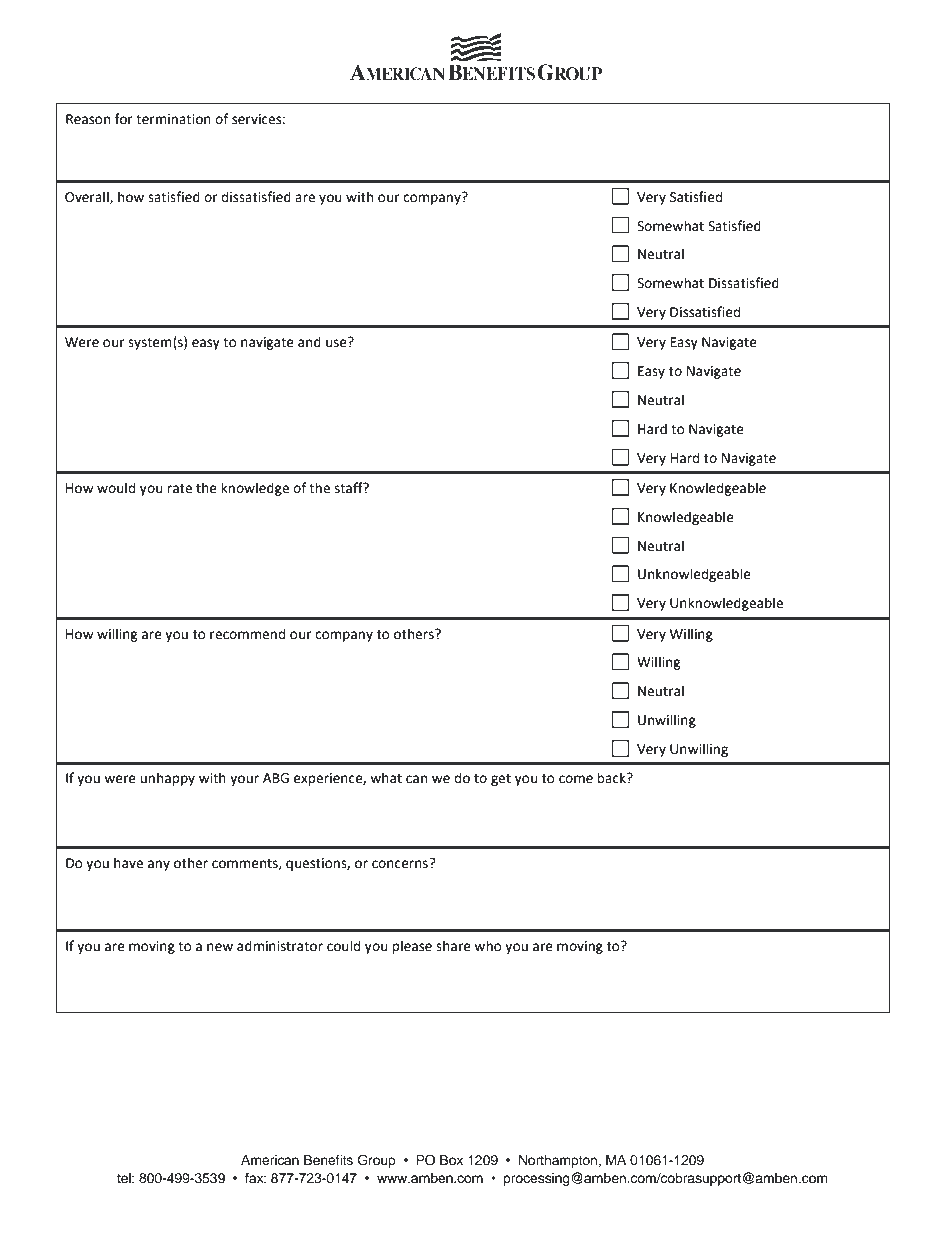 The image size is (952, 1233). I want to click on use, so click(336, 343).
